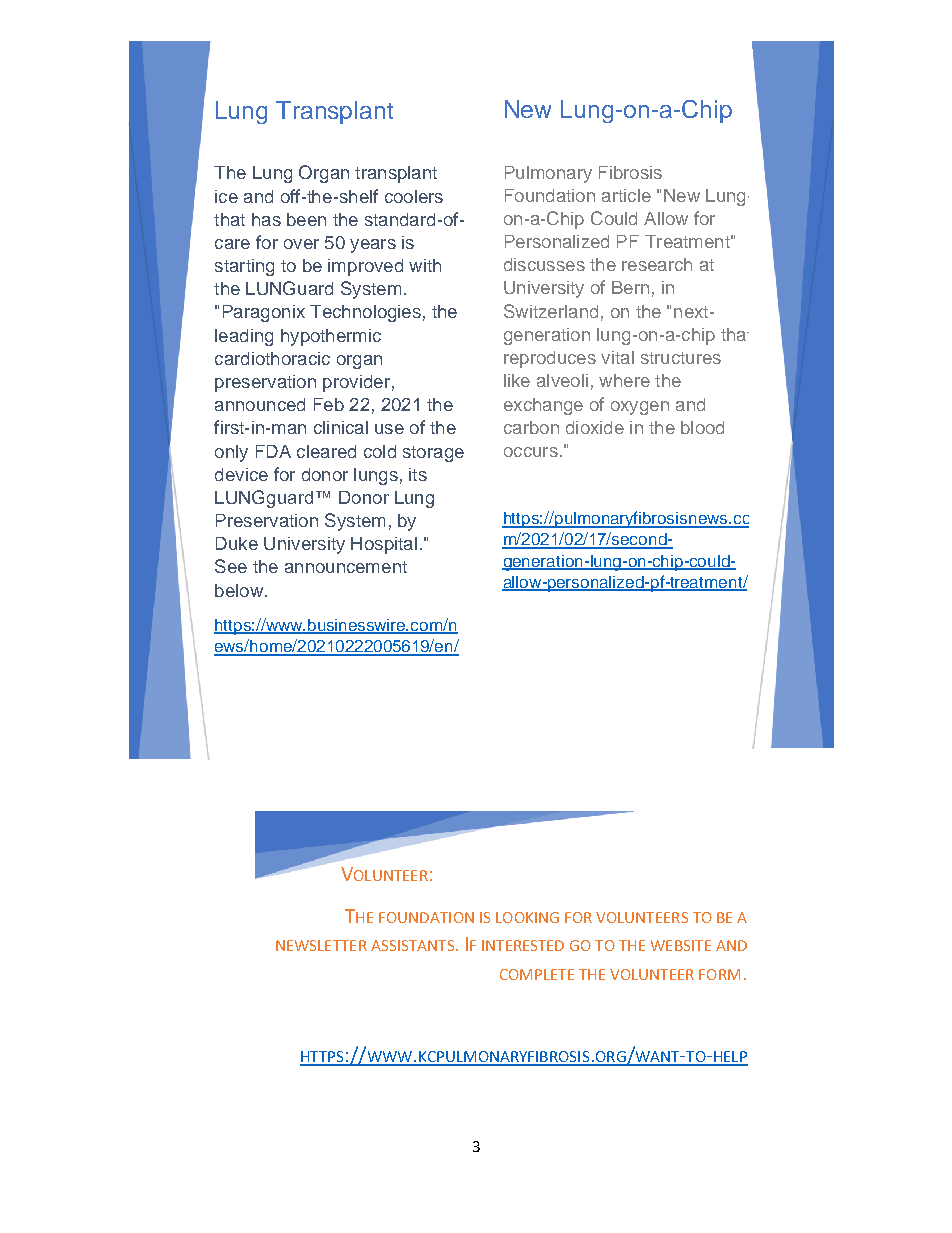 Image resolution: width=952 pixels, height=1233 pixels. What do you see at coordinates (239, 590) in the image?
I see `below` at bounding box center [239, 590].
